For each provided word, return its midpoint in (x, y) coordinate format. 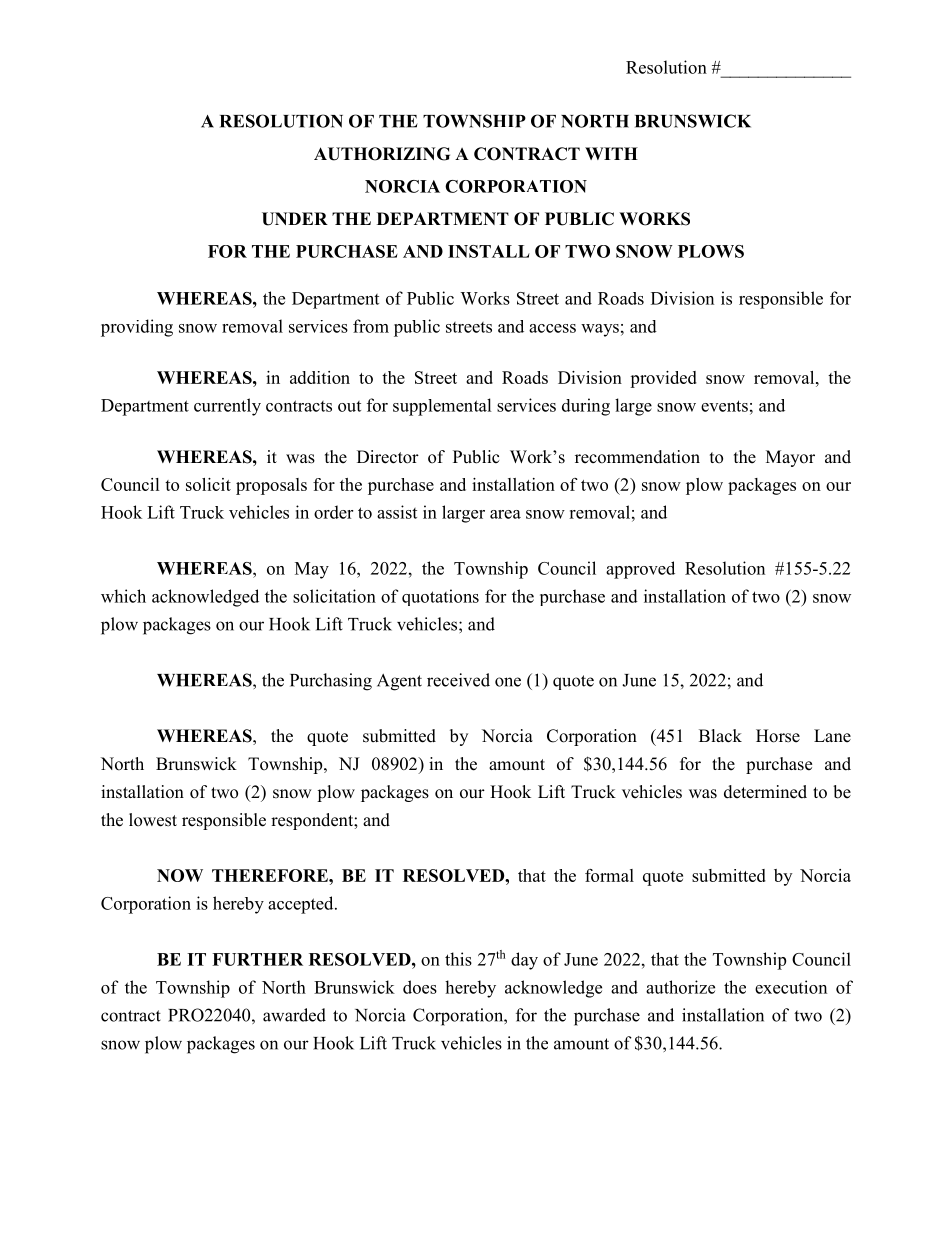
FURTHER (257, 959)
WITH (611, 153)
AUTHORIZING (382, 154)
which (123, 596)
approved (640, 570)
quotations (440, 597)
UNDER (295, 219)
